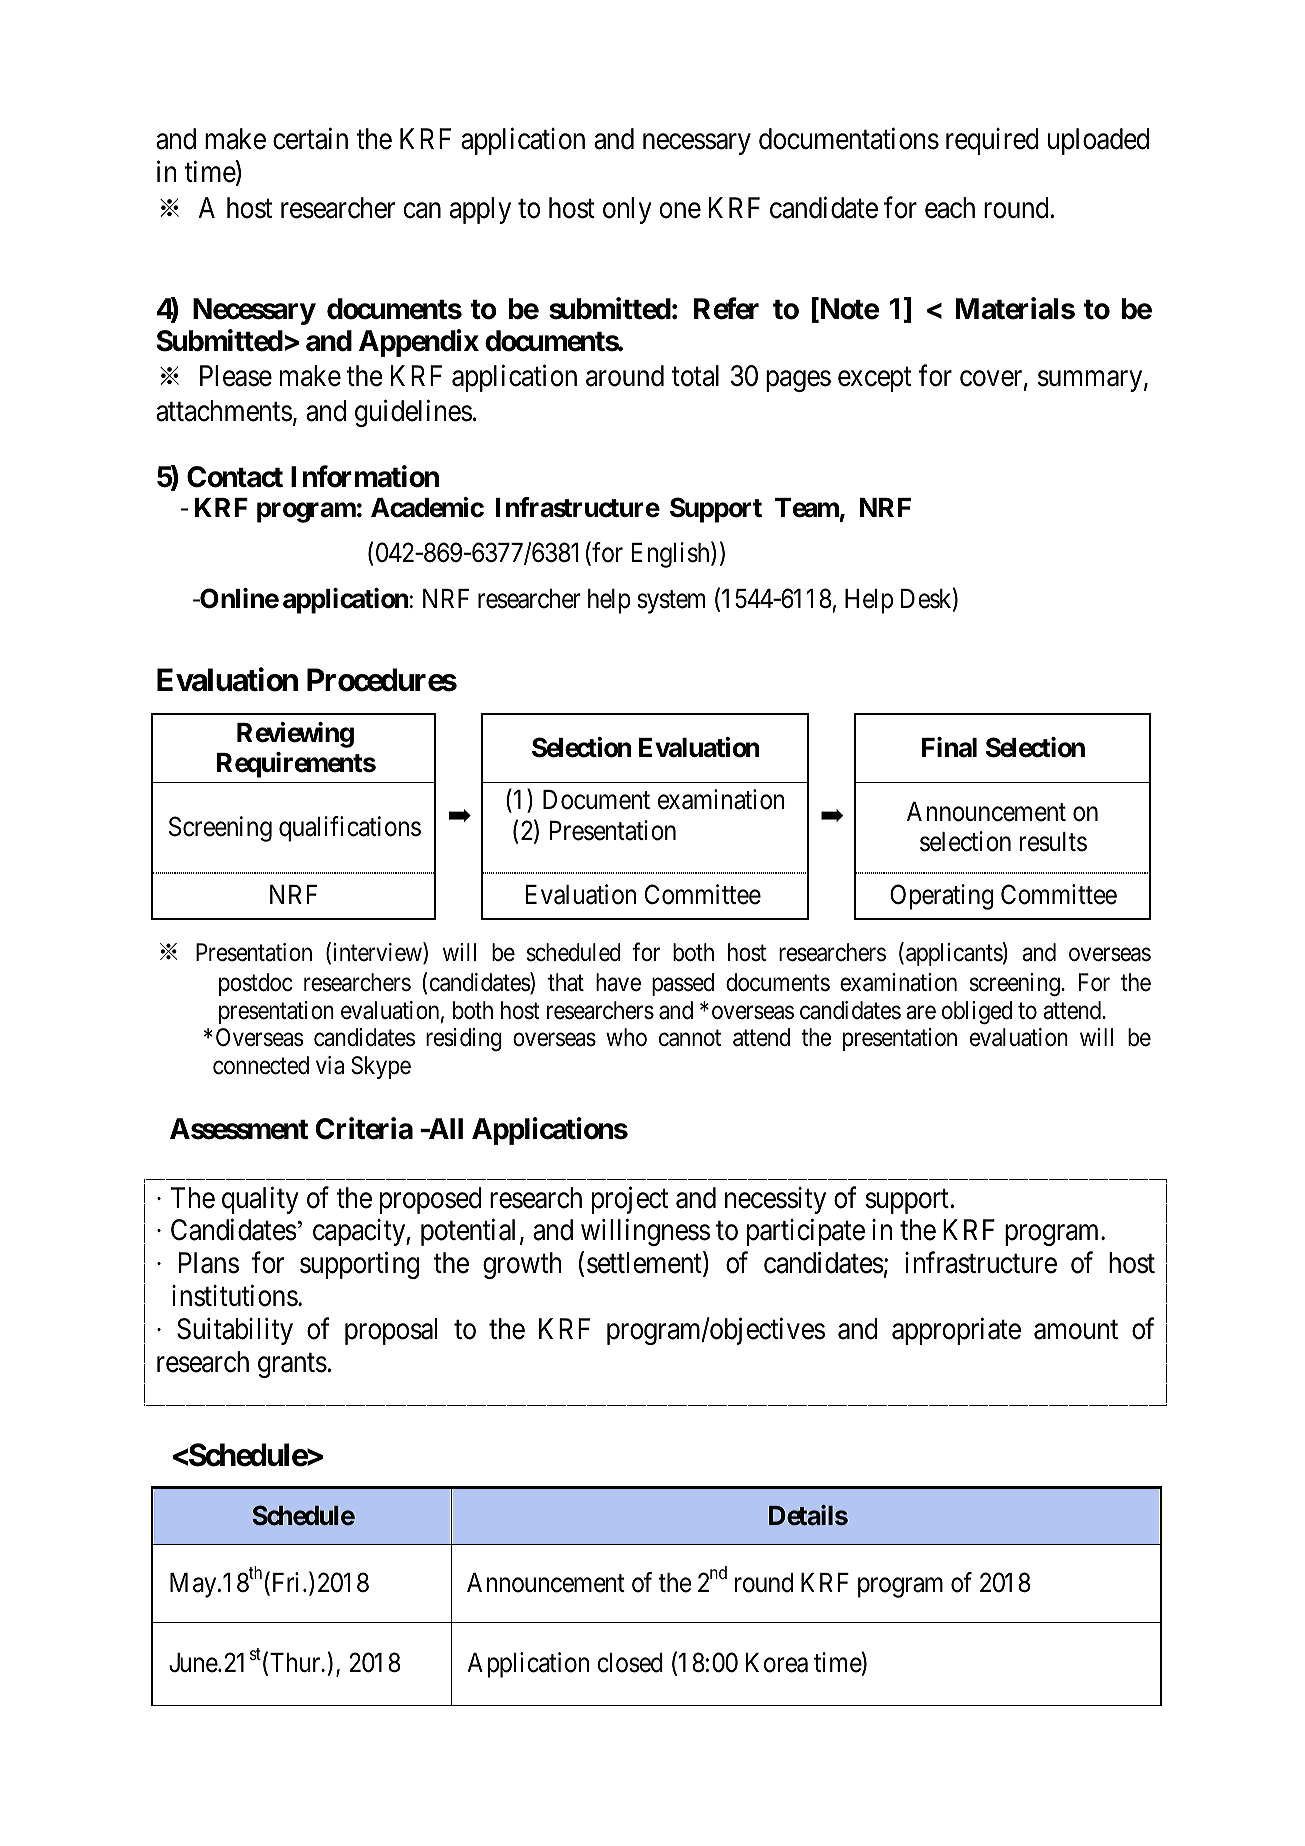  Describe the element at coordinates (310, 139) in the image. I see `certain` at that location.
